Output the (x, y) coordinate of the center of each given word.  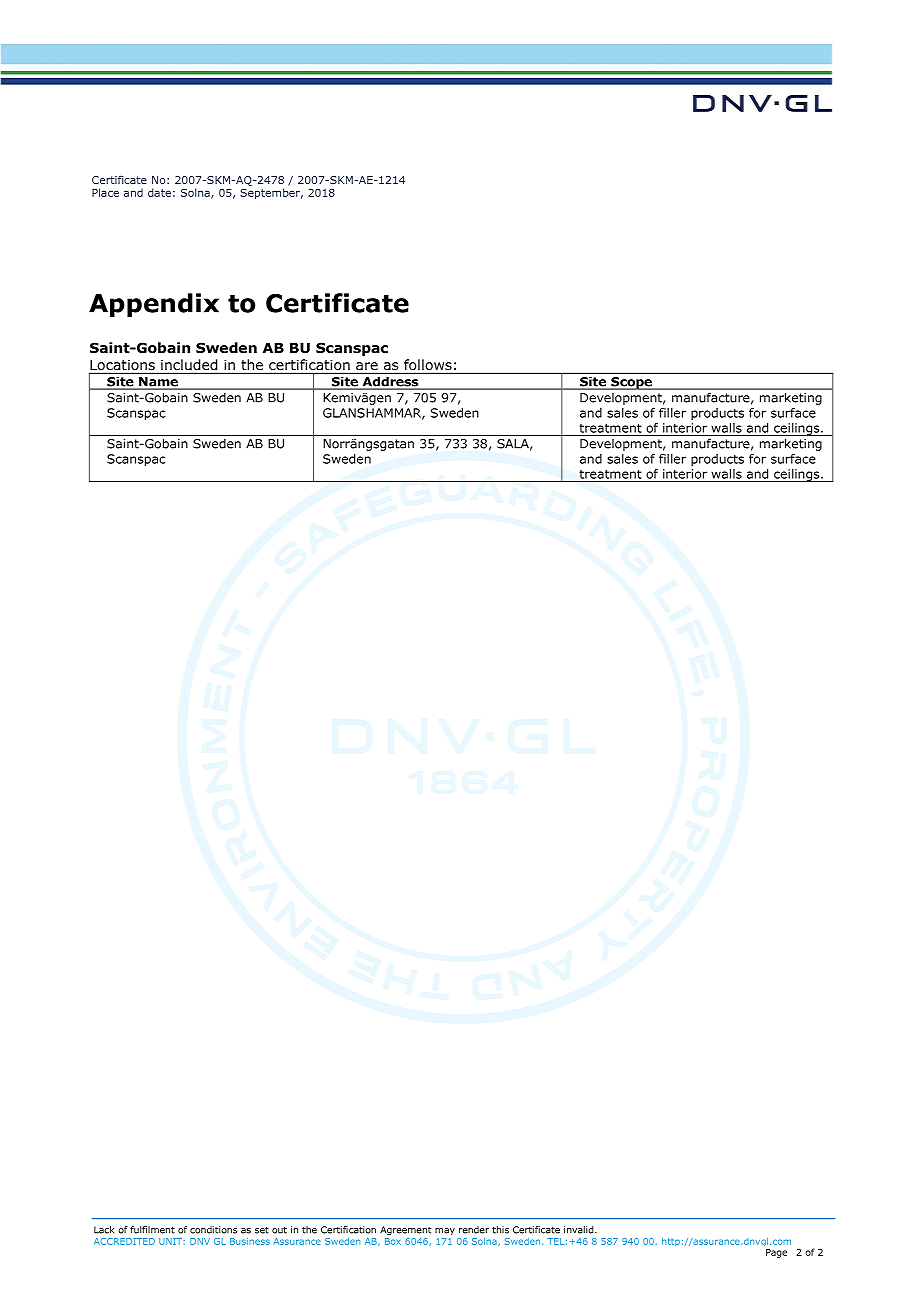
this (500, 1230)
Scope (631, 383)
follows (428, 365)
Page (776, 1253)
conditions (213, 1230)
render (474, 1230)
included (189, 365)
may (445, 1231)
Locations (122, 366)
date (159, 192)
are (367, 366)
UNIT (171, 1241)
